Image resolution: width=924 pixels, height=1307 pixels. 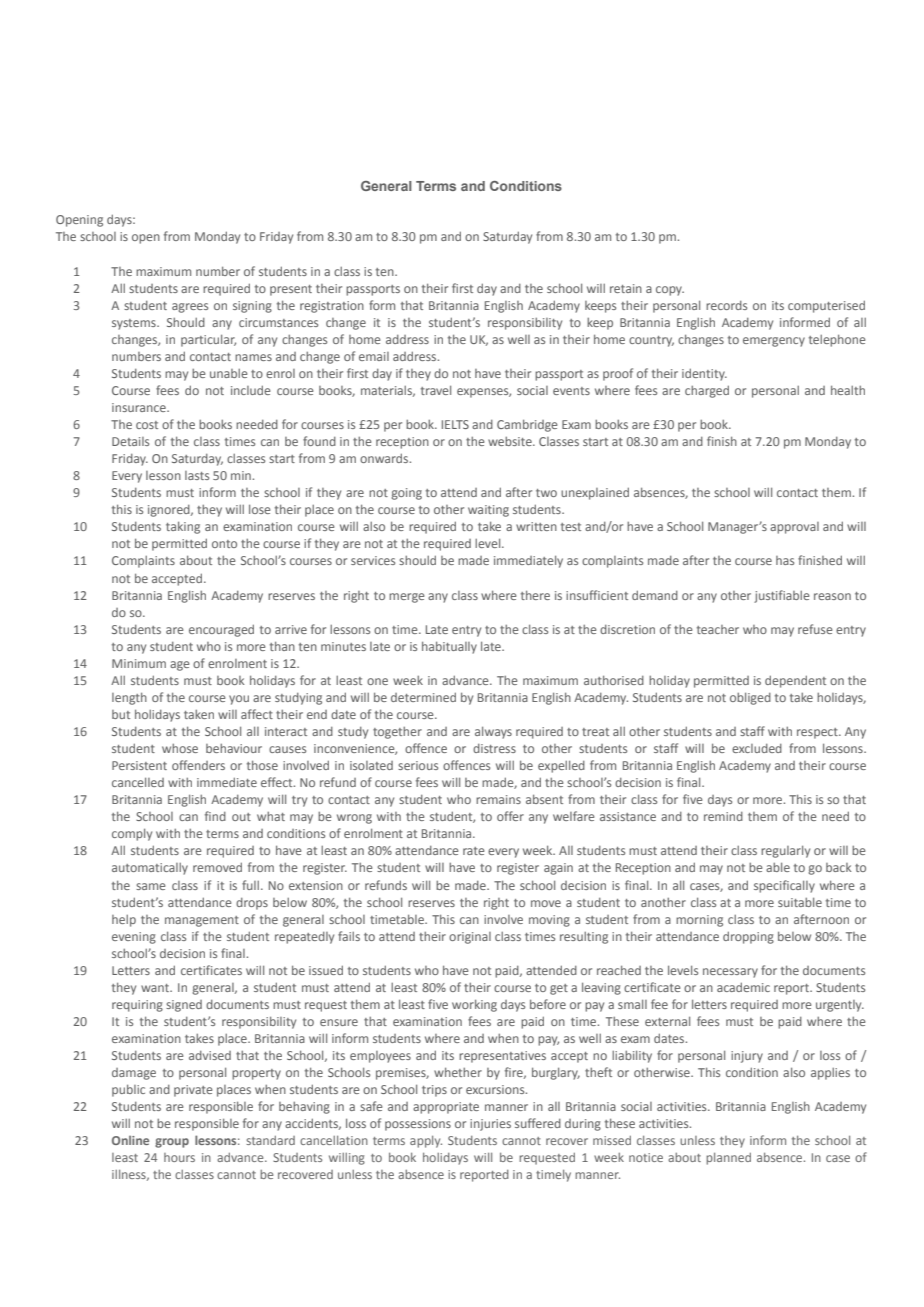 I want to click on behaviour, so click(x=234, y=748).
